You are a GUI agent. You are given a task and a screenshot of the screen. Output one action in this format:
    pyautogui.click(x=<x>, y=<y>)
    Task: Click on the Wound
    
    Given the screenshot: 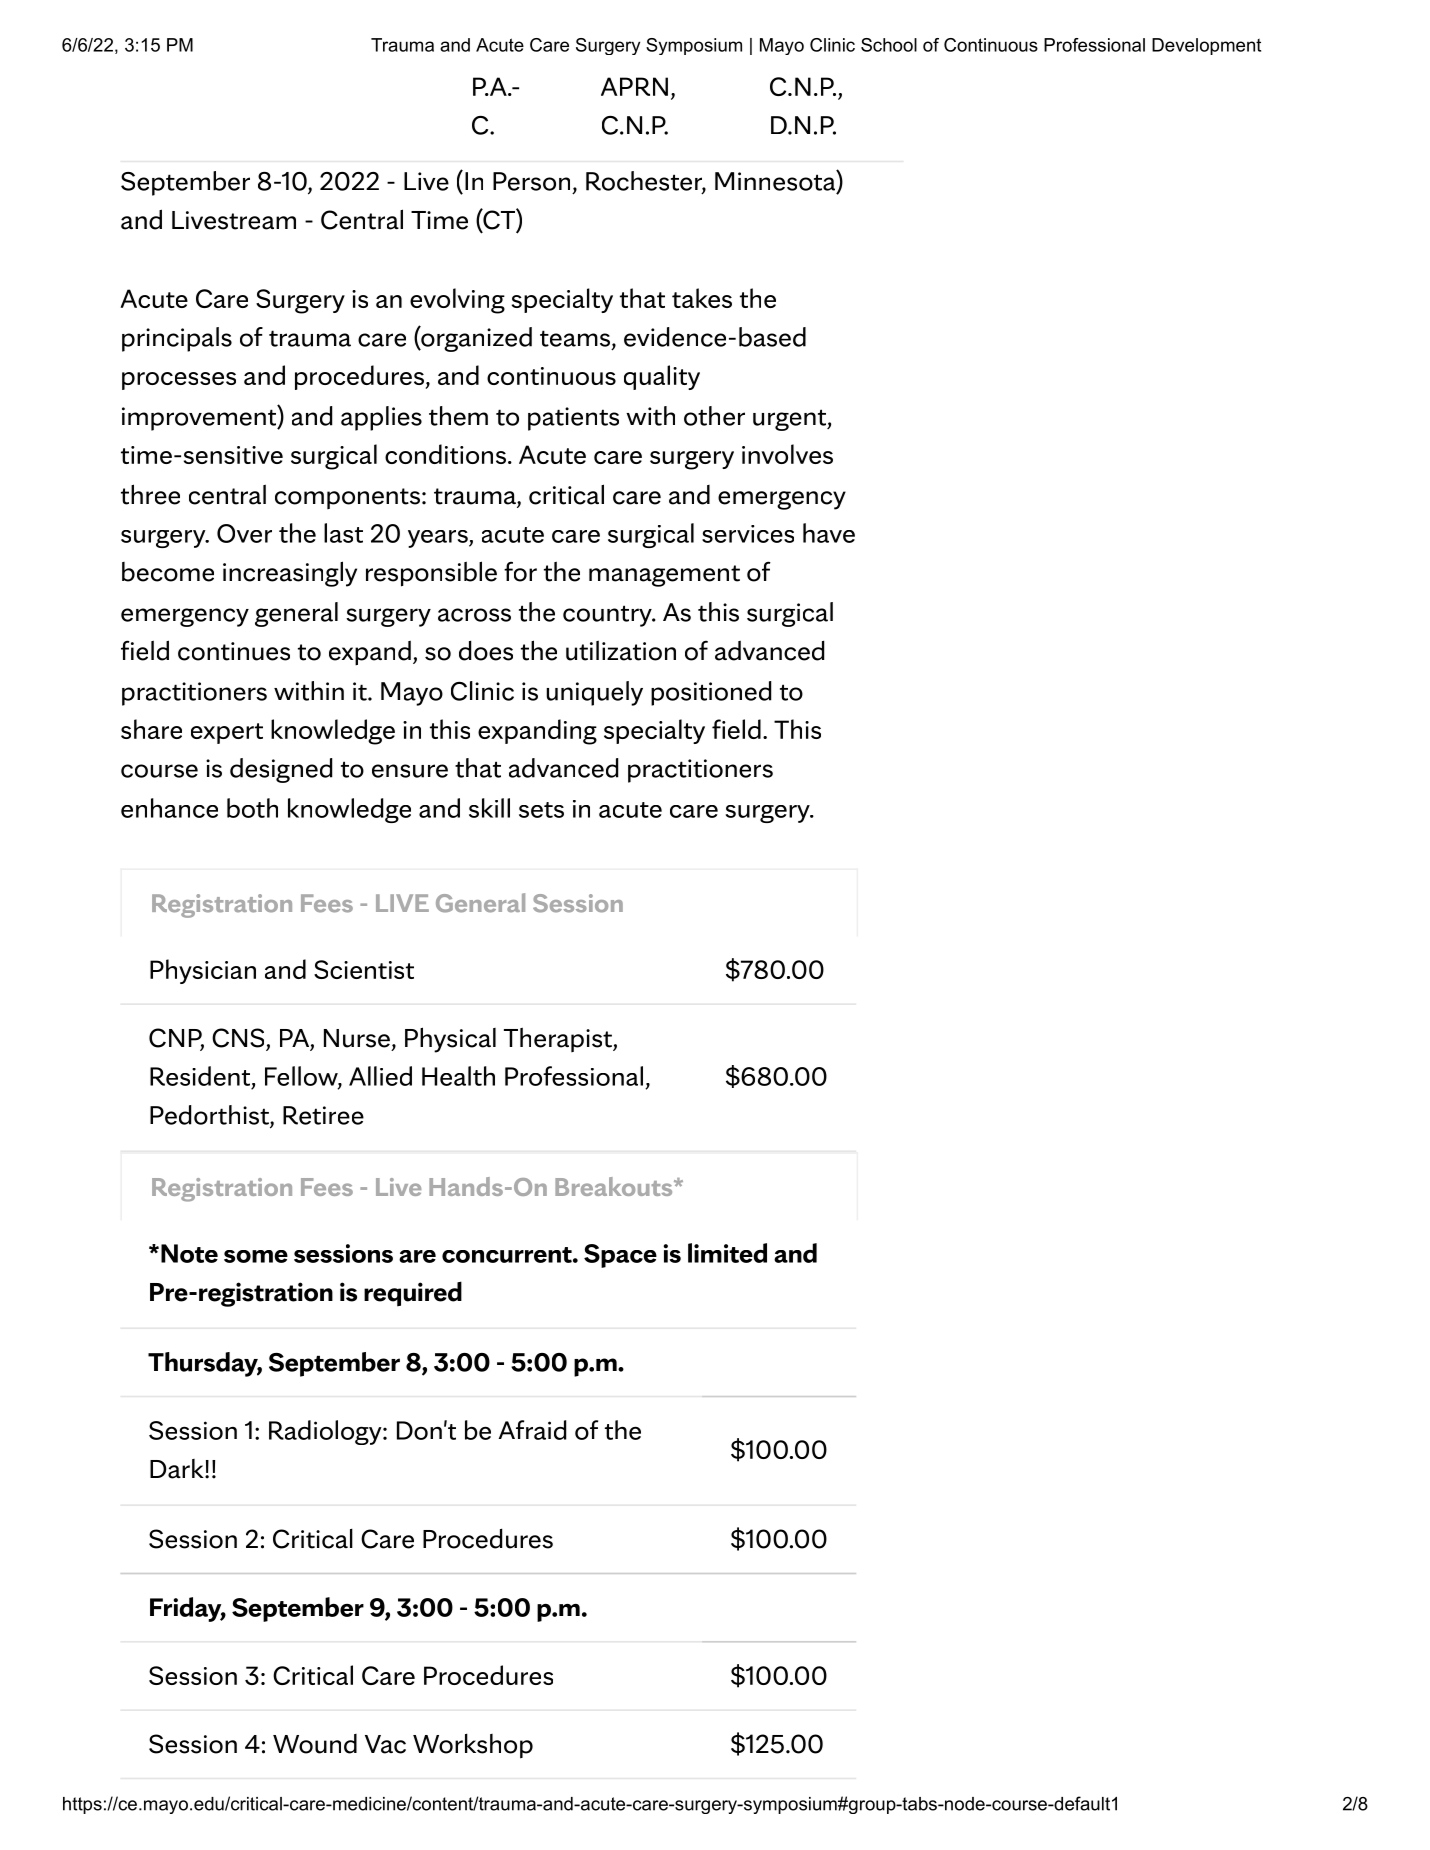 What is the action you would take?
    pyautogui.click(x=315, y=1744)
